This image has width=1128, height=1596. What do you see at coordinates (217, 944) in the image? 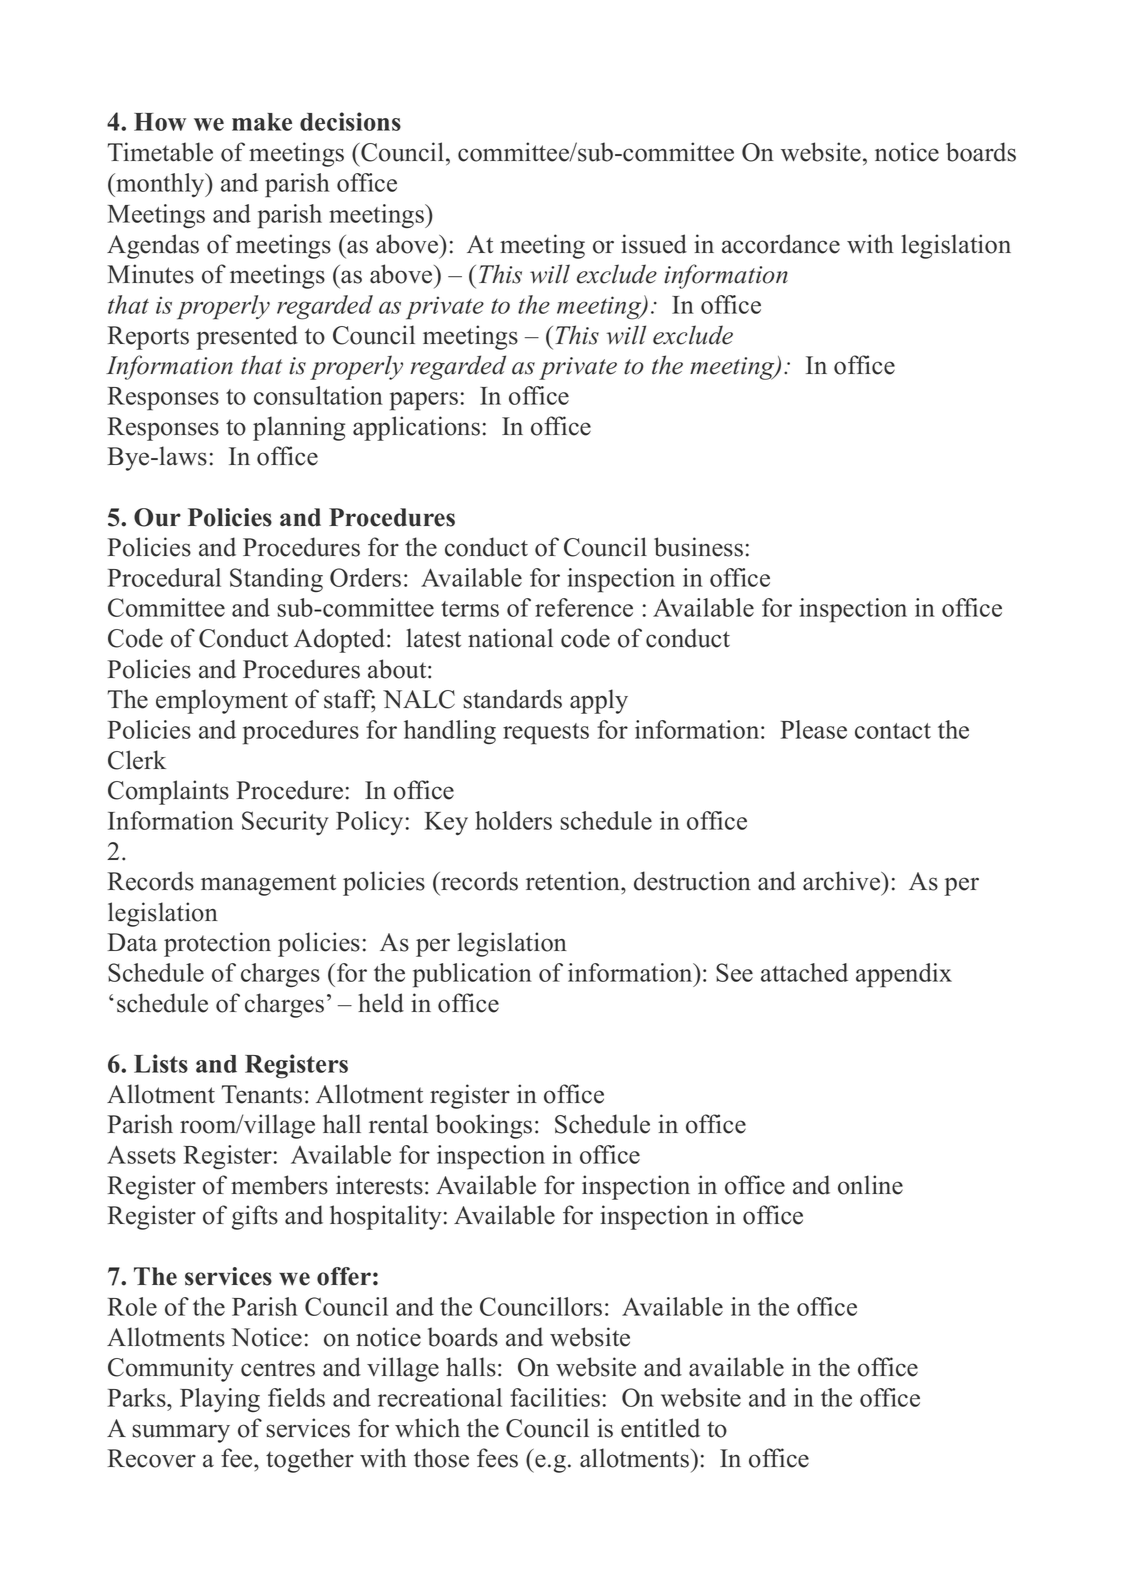
I see `protection` at bounding box center [217, 944].
